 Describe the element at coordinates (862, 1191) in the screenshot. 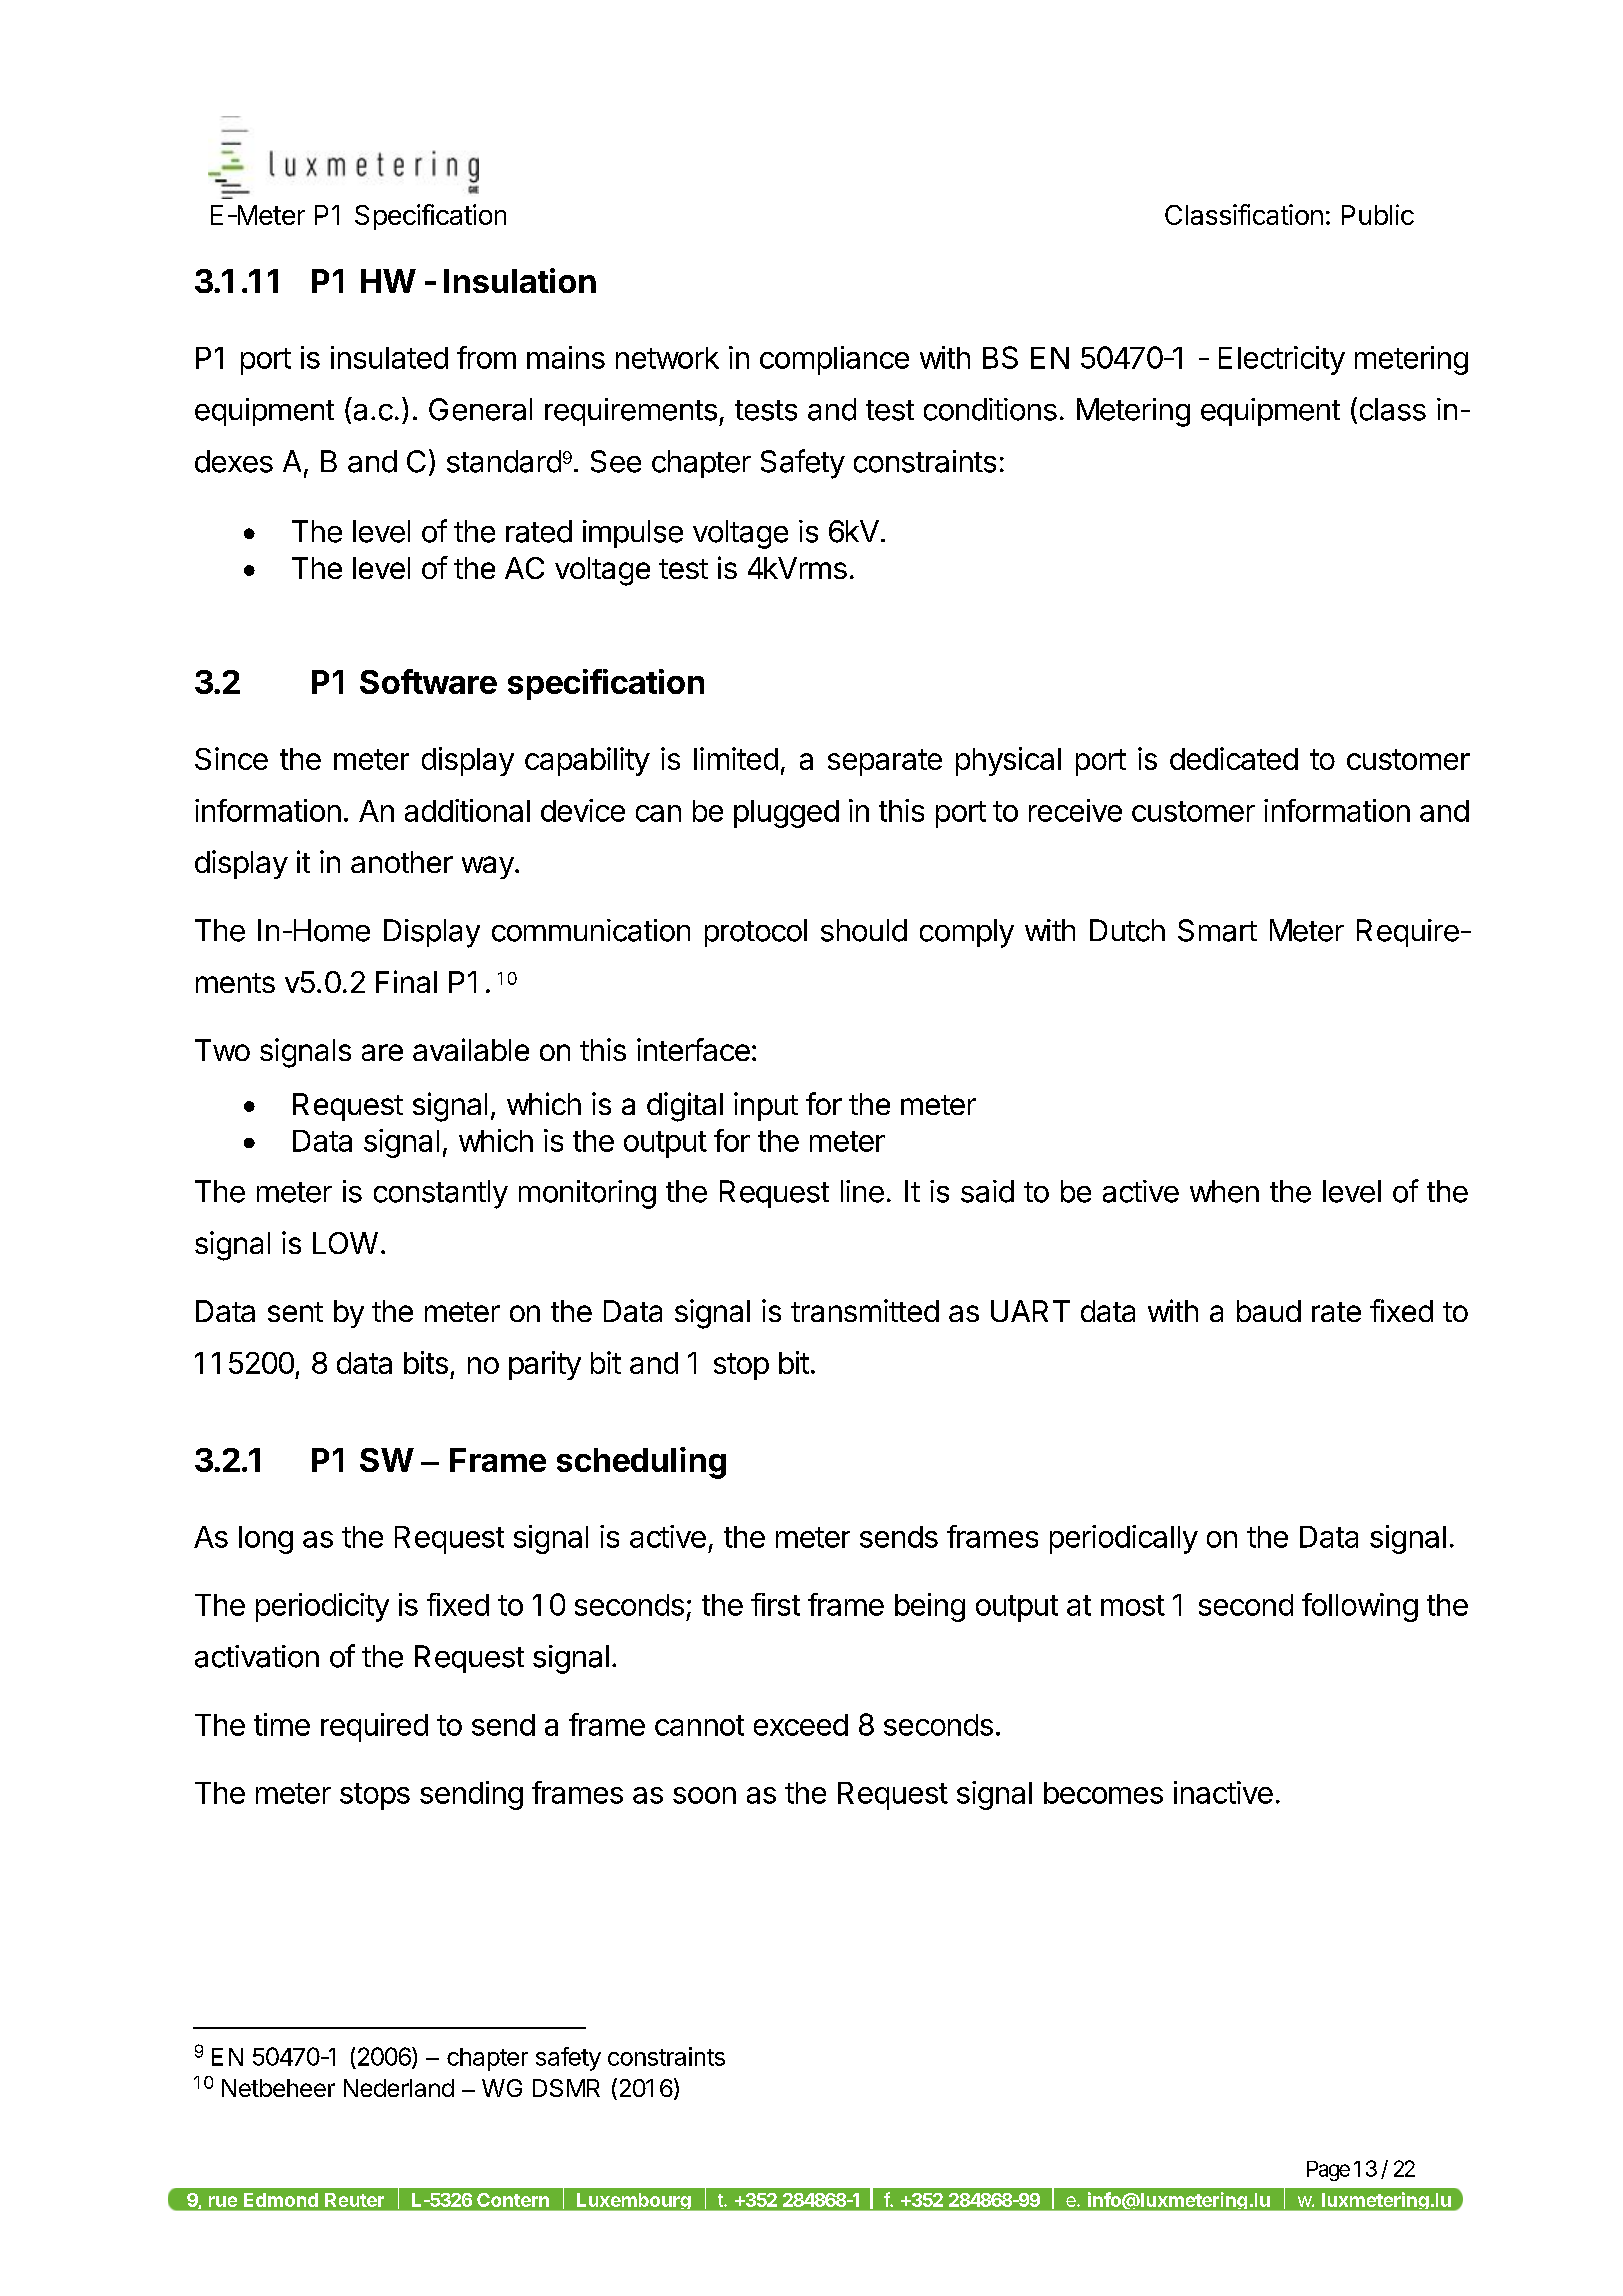

I see `line` at that location.
